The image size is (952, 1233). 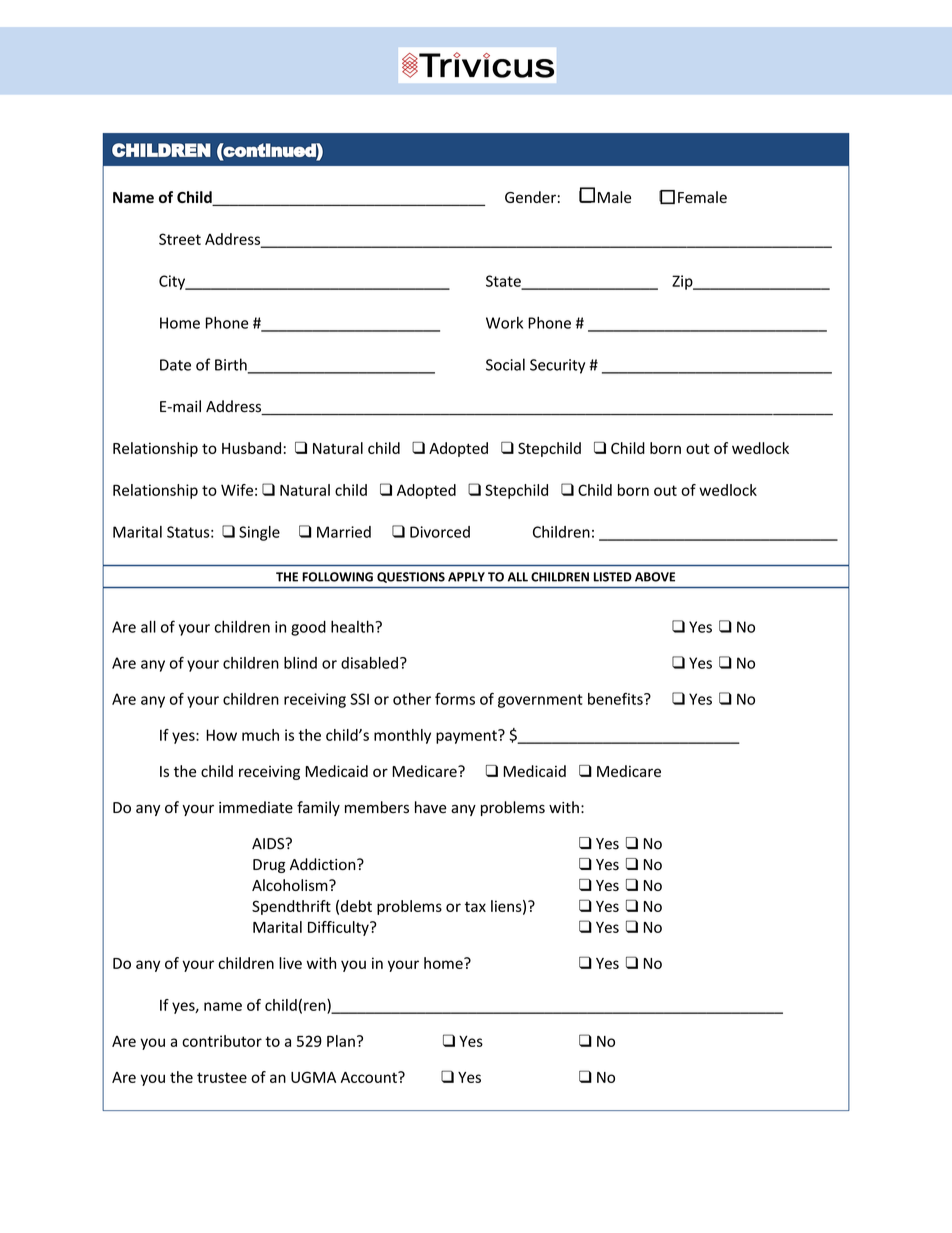 What do you see at coordinates (222, 1041) in the page?
I see `contributor` at bounding box center [222, 1041].
